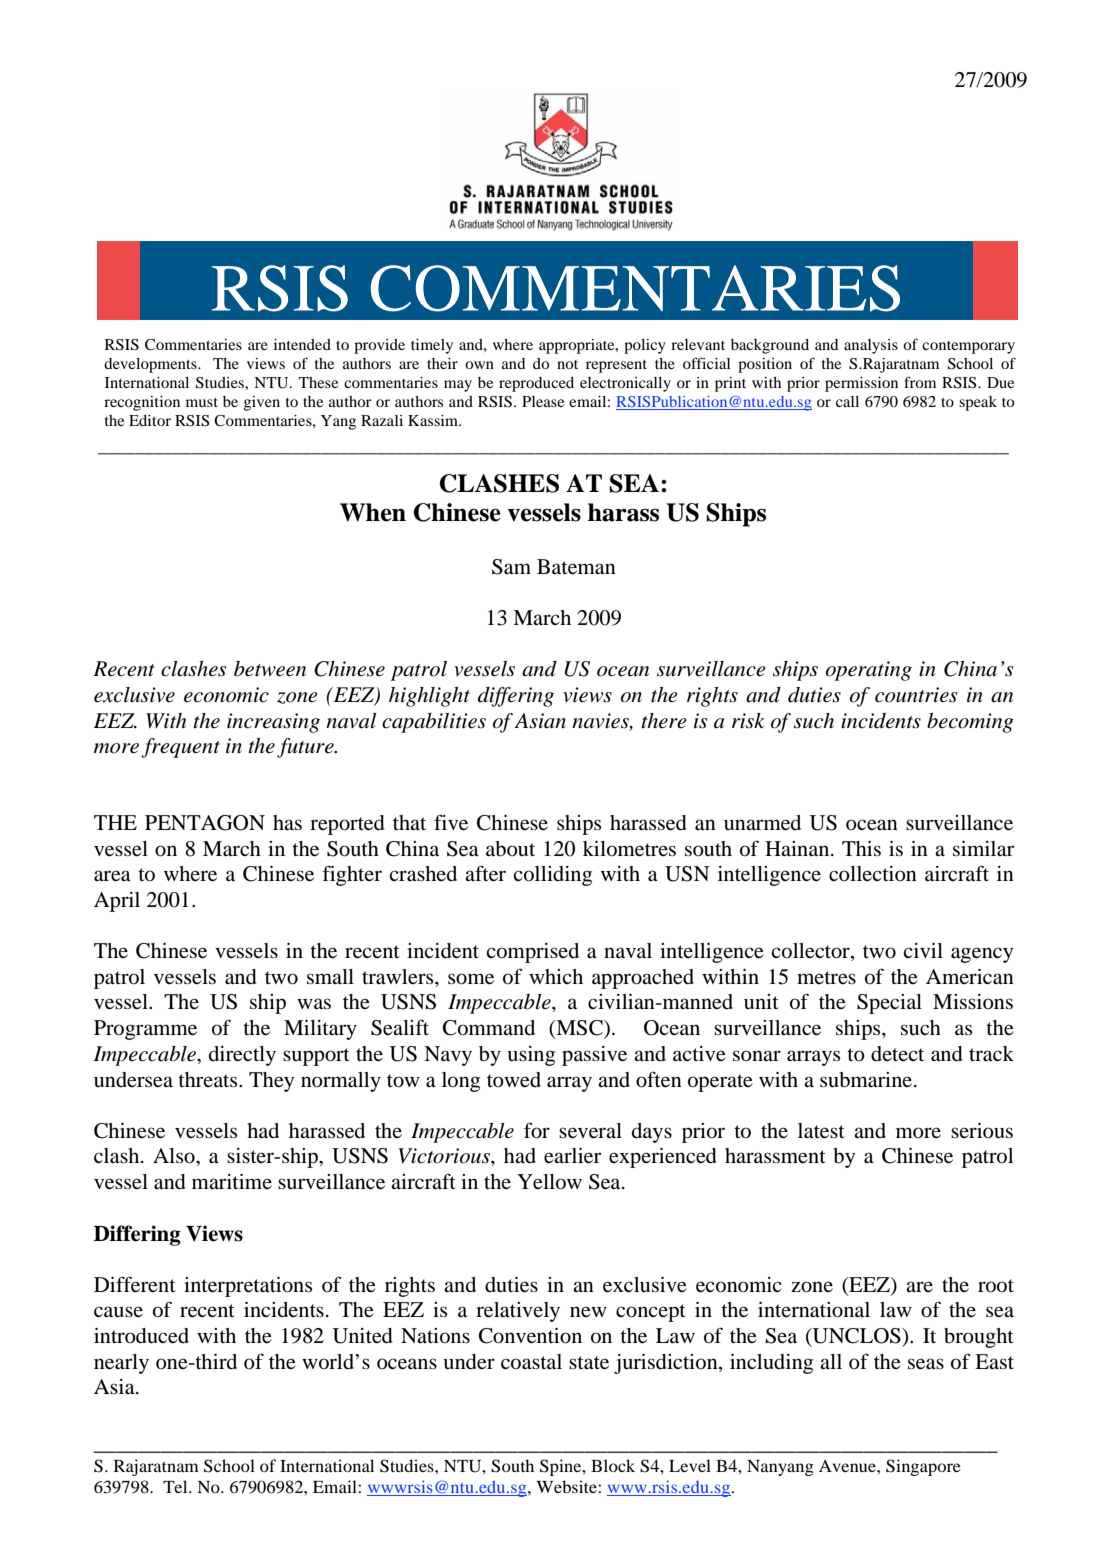 Image resolution: width=1107 pixels, height=1565 pixels. I want to click on nearly, so click(121, 1364).
